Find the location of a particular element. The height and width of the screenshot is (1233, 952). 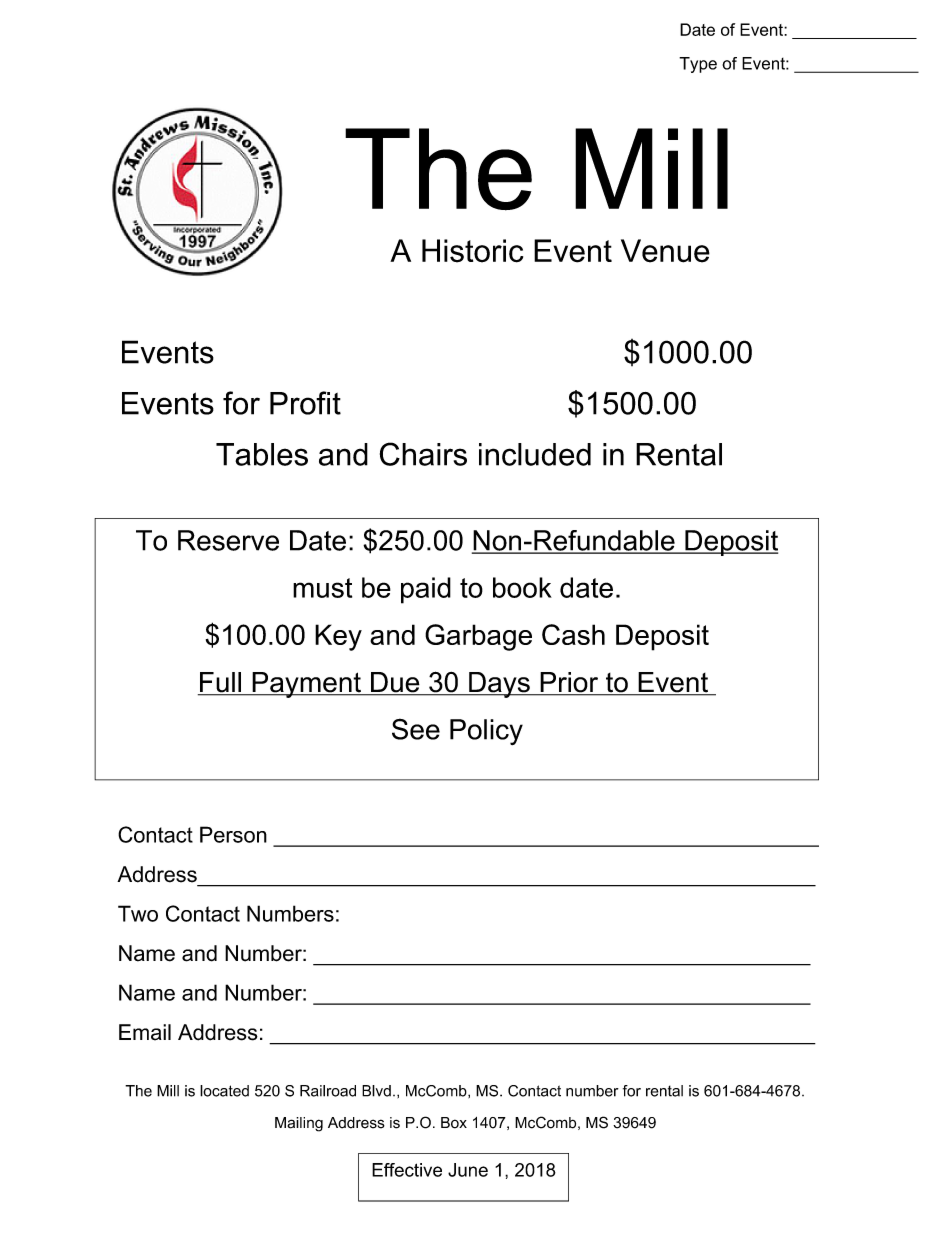

Type is located at coordinates (698, 65).
